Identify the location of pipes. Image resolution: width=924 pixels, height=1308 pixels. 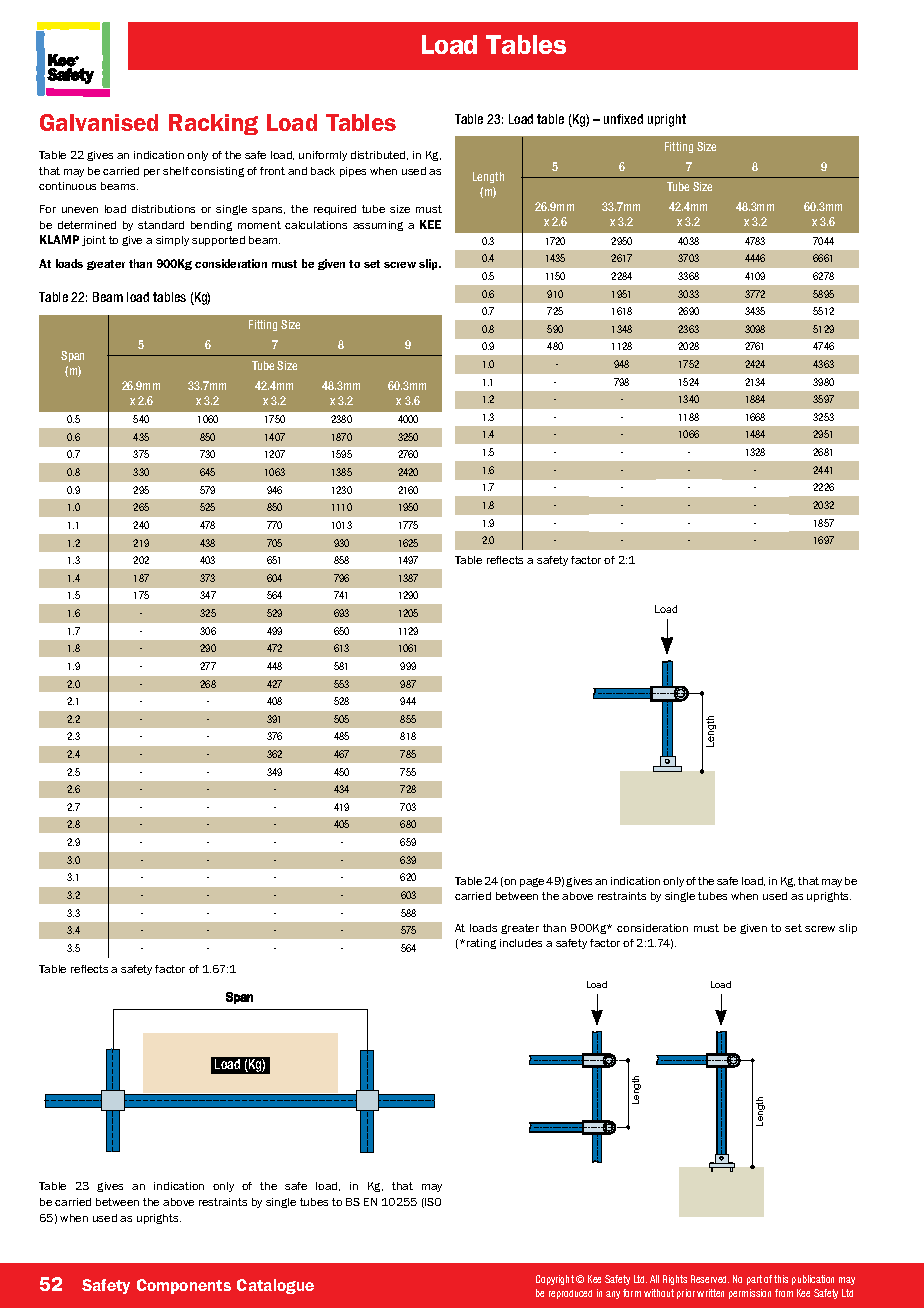
(353, 172).
